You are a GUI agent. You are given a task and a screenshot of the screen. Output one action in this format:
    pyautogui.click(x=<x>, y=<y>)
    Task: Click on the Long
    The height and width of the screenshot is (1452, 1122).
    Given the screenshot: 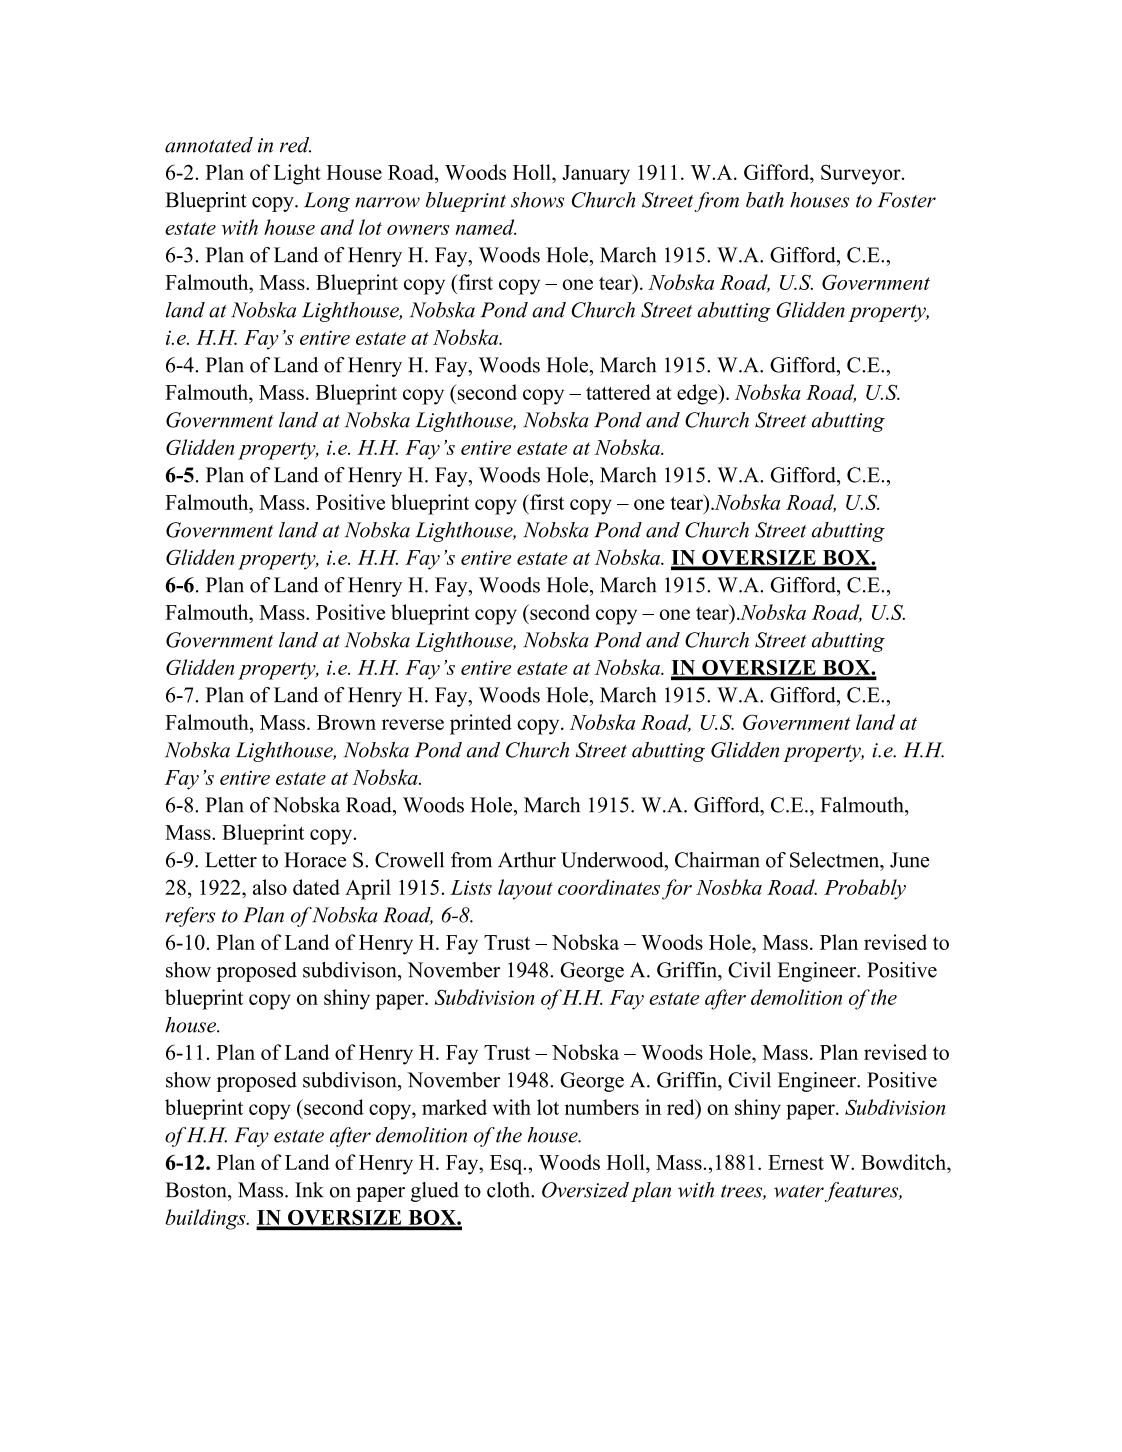 What is the action you would take?
    pyautogui.click(x=327, y=202)
